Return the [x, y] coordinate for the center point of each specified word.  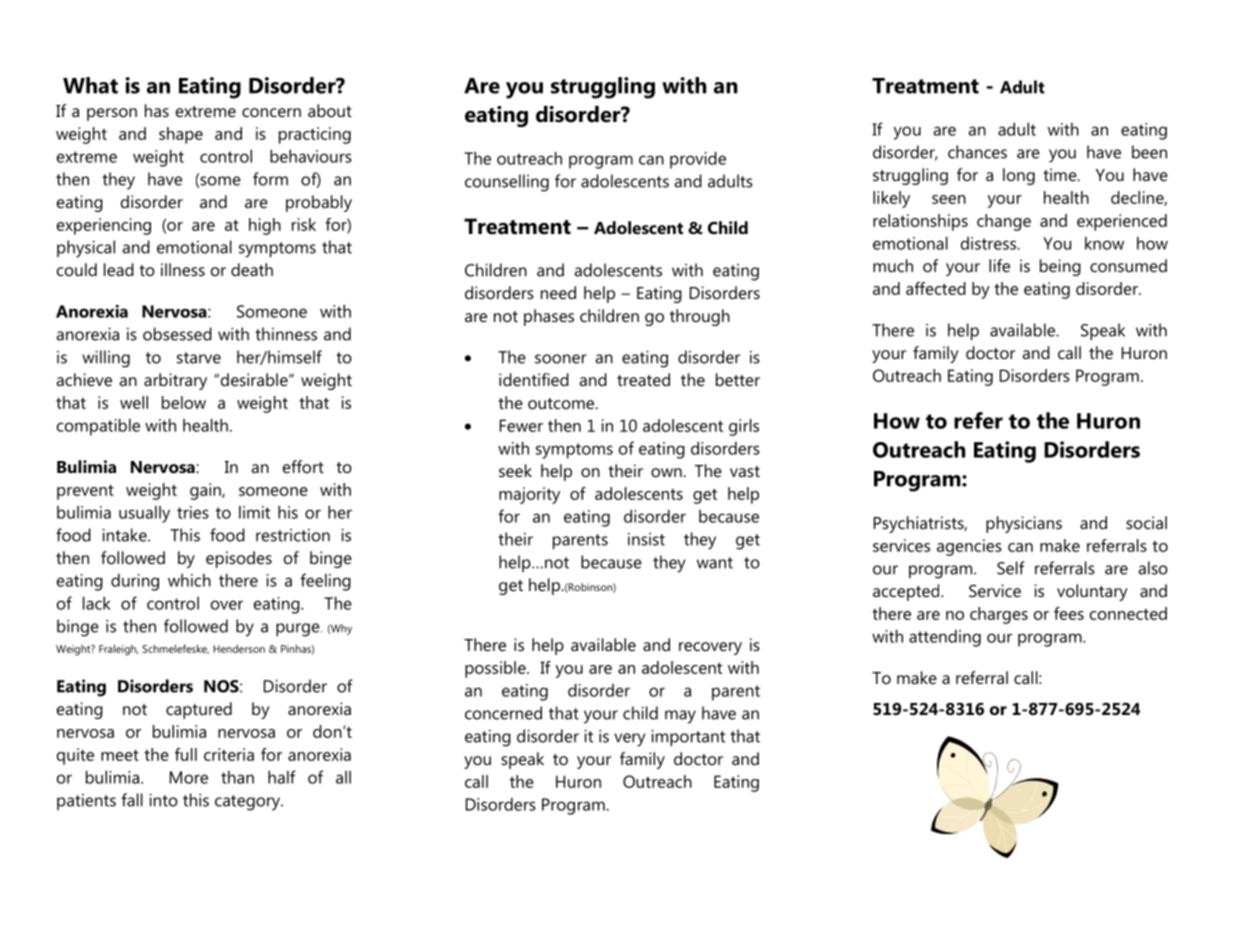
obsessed [177, 334]
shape [181, 135]
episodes [239, 559]
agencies [969, 547]
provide [698, 160]
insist [646, 539]
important [688, 738]
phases [549, 317]
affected [936, 288]
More [189, 777]
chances [977, 152]
